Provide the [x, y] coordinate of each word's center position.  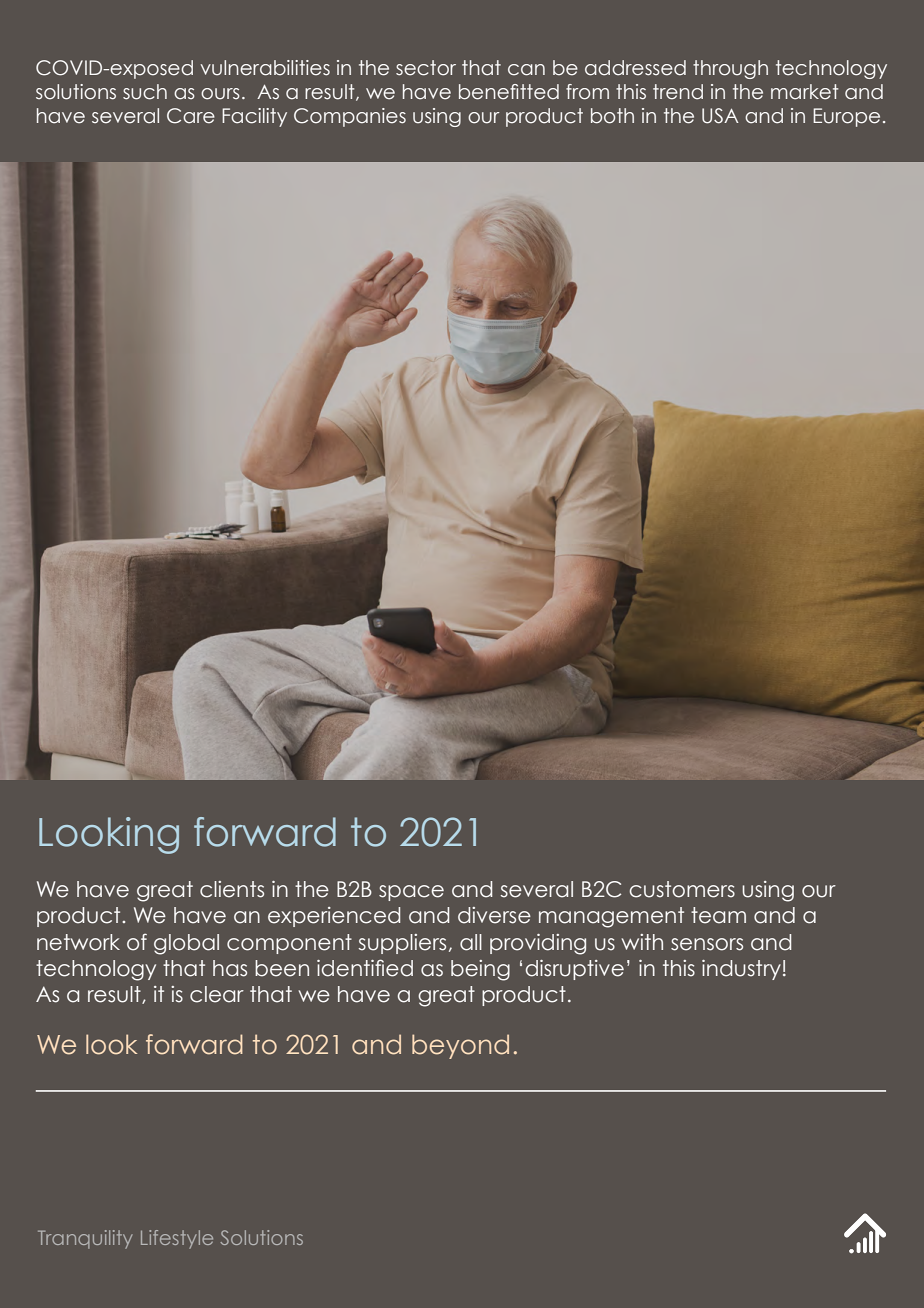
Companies [350, 117]
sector [426, 68]
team [718, 915]
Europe [846, 117]
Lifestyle [177, 1239]
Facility [254, 117]
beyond [460, 1046]
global [186, 944]
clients [232, 889]
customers [682, 889]
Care [191, 116]
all [471, 942]
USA [720, 116]
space [411, 893]
